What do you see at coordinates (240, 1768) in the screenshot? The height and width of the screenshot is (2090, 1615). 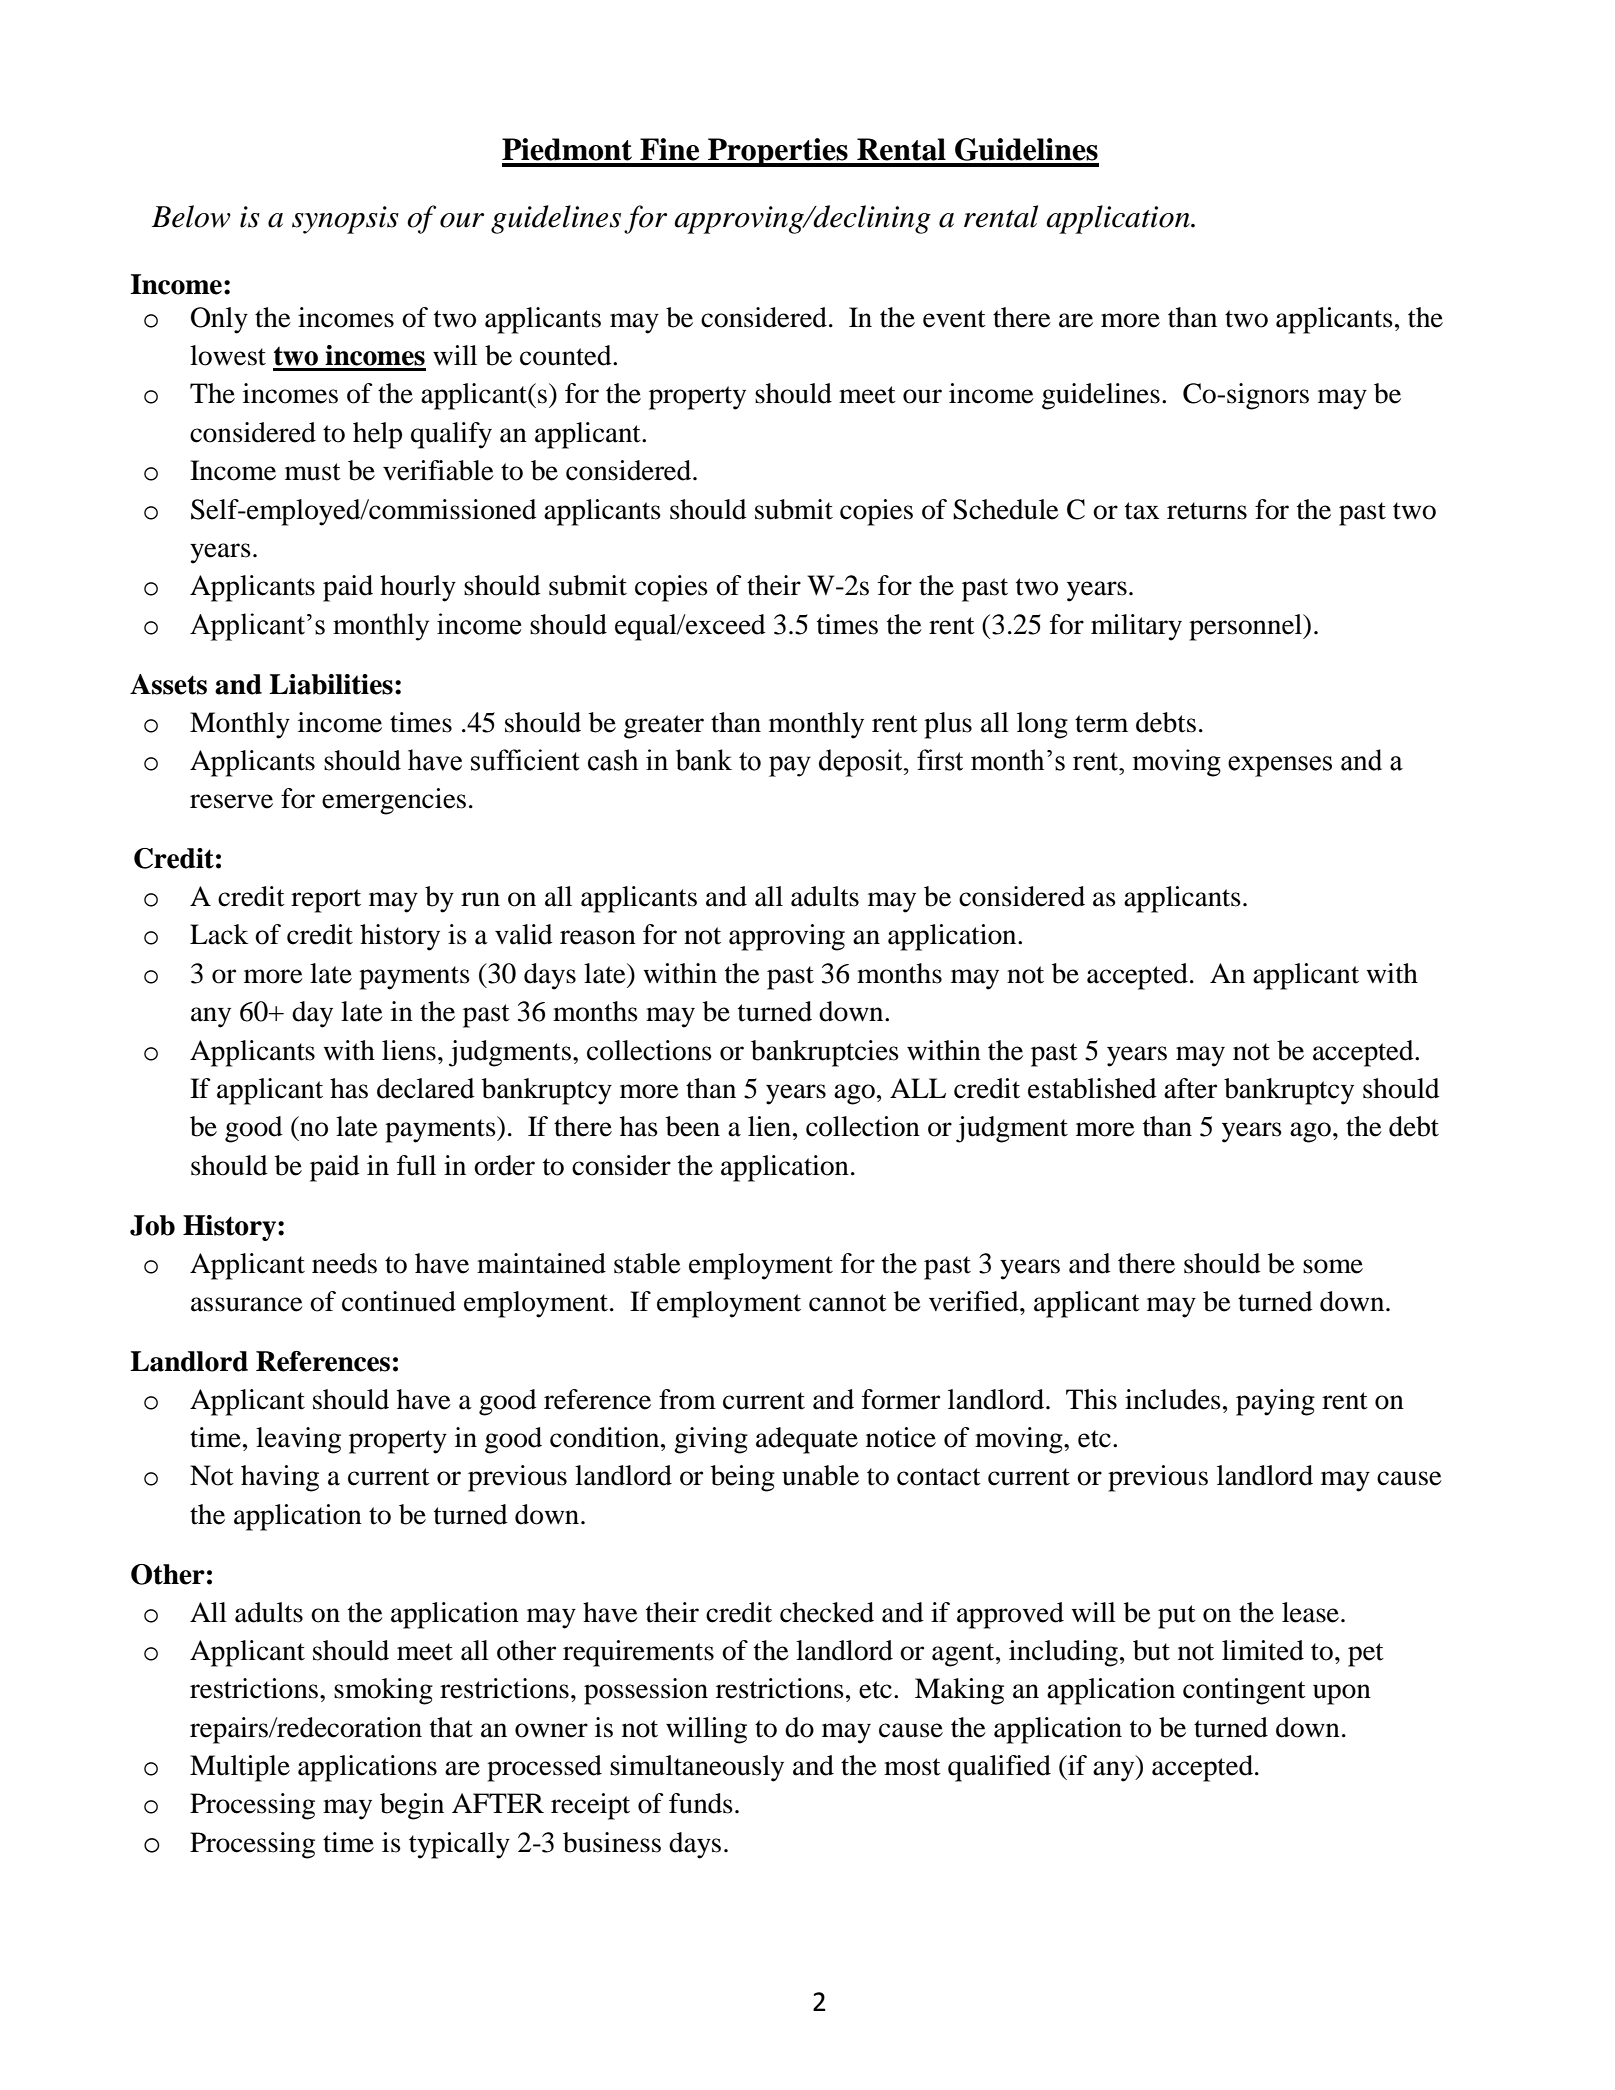 I see `Multiple` at bounding box center [240, 1768].
